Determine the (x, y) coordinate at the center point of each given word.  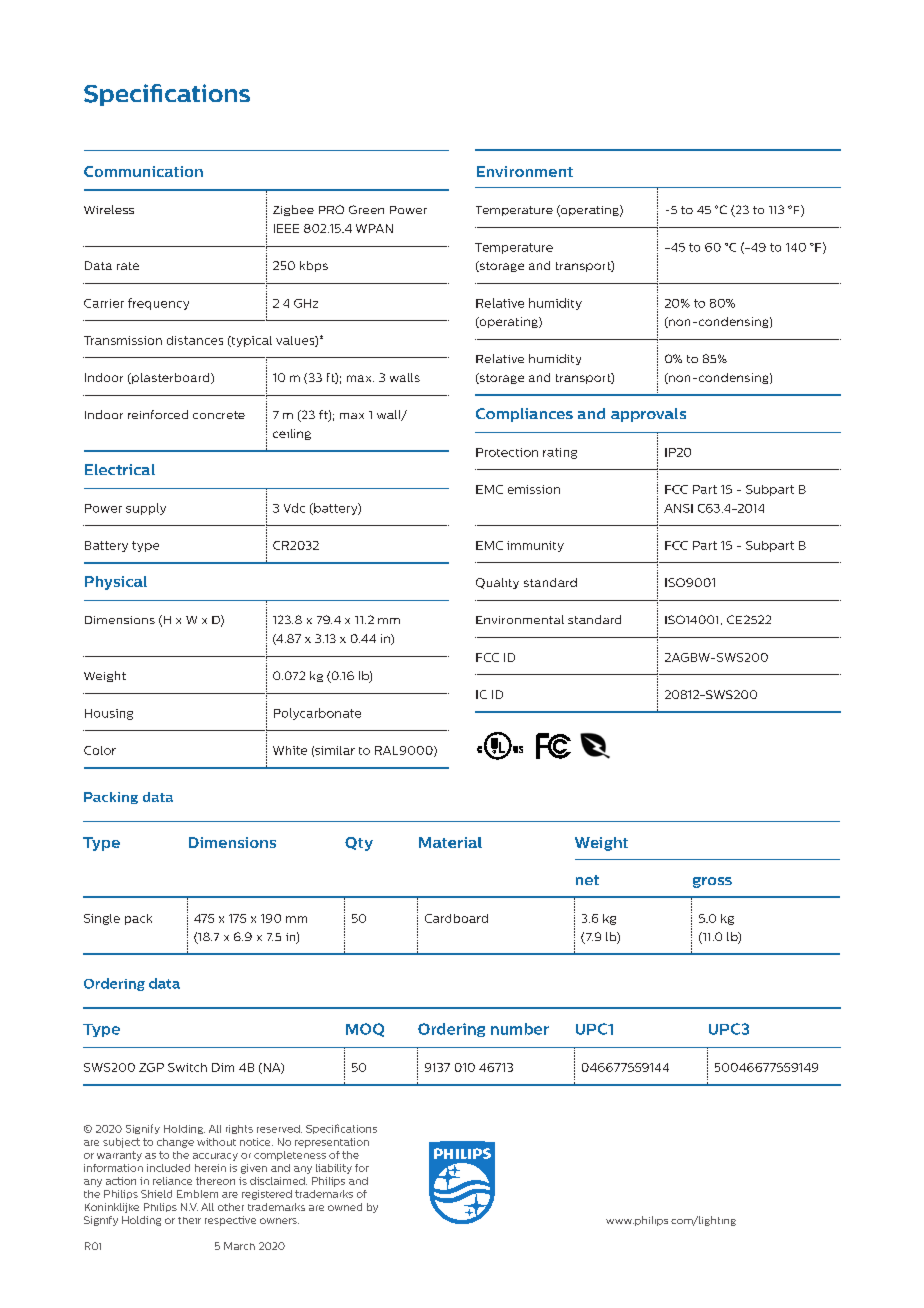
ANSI (678, 508)
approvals (648, 415)
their (189, 1220)
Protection (507, 452)
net (587, 880)
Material (450, 842)
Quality (497, 583)
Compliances (524, 415)
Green (366, 209)
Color (100, 750)
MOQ (365, 1030)
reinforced (158, 414)
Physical (116, 583)
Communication (143, 171)
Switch (187, 1067)
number (520, 1029)
